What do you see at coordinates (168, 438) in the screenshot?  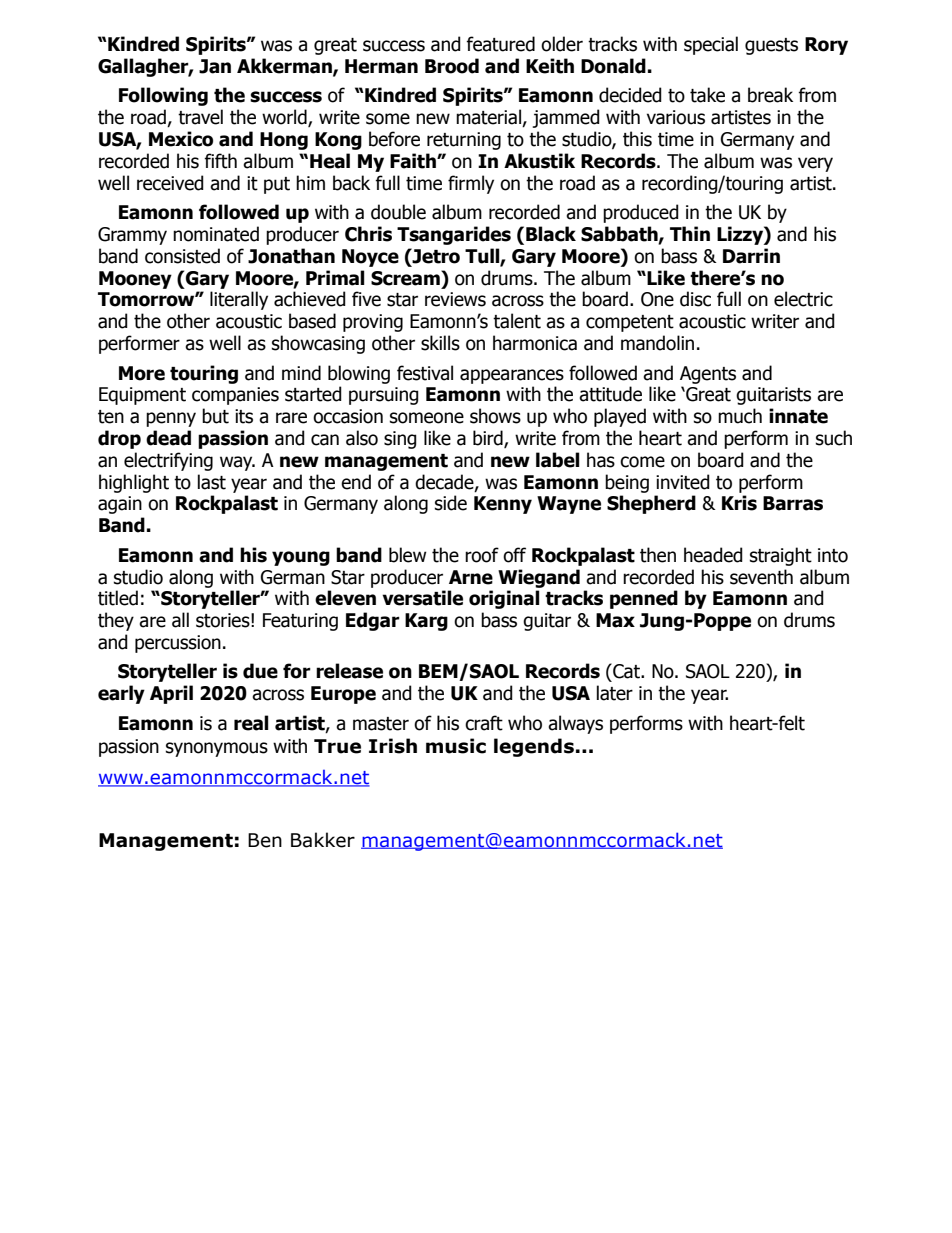 I see `dead` at bounding box center [168, 438].
